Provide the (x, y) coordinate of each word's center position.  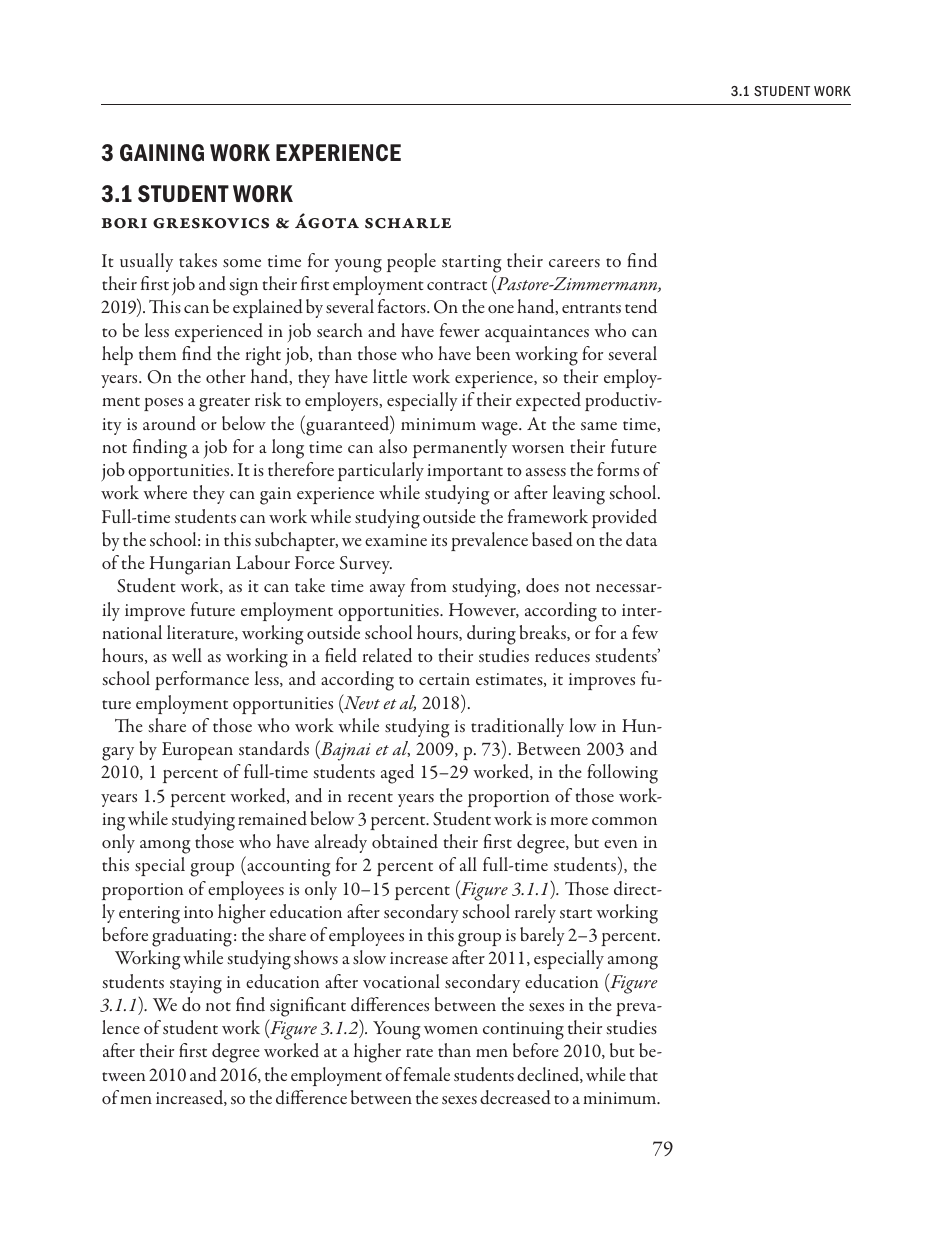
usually (146, 262)
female (426, 1074)
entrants (591, 308)
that (644, 1074)
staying (196, 985)
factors (403, 306)
